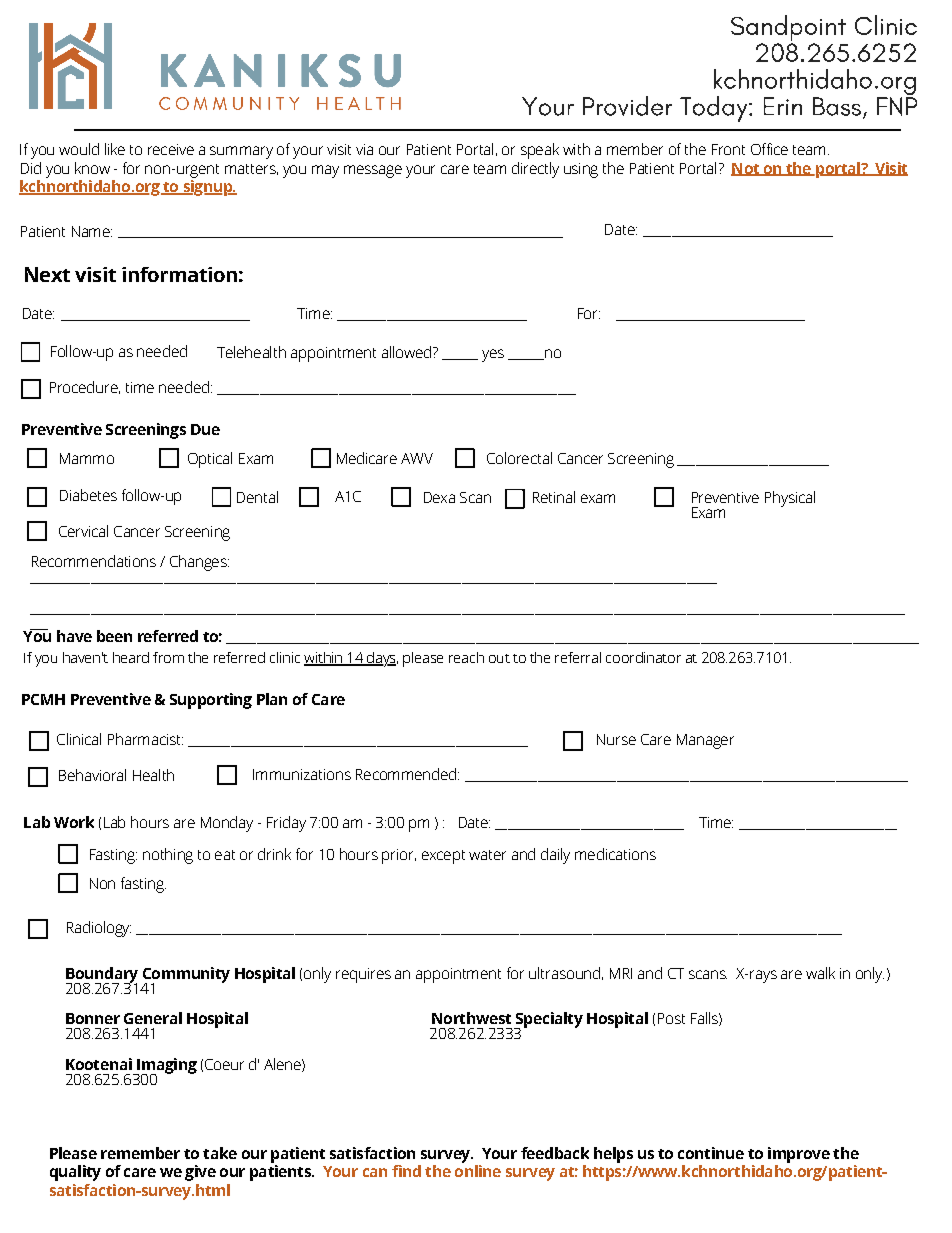 The image size is (952, 1233). What do you see at coordinates (466, 657) in the image?
I see `reach` at bounding box center [466, 657].
